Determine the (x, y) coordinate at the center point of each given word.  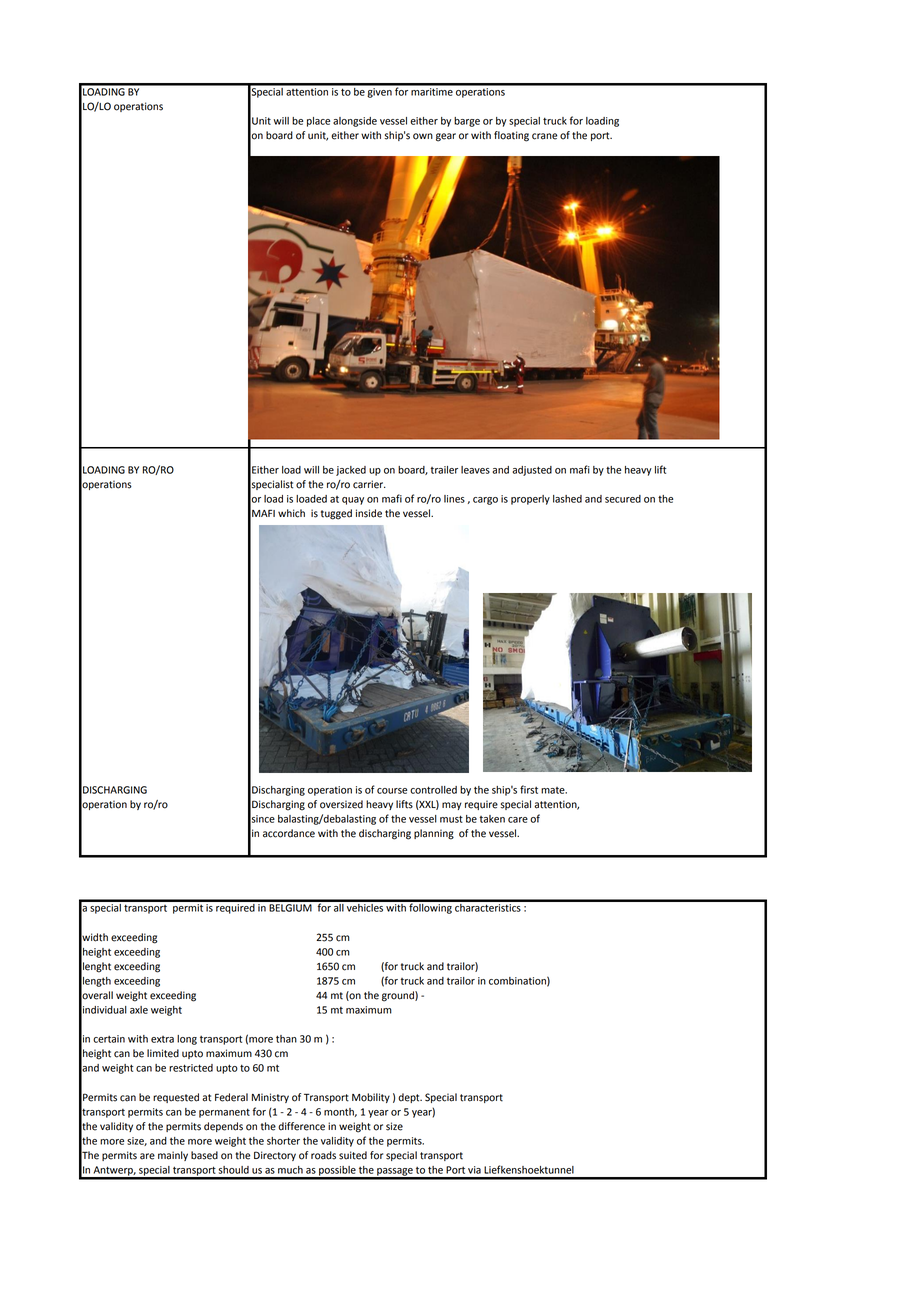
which (291, 513)
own (423, 136)
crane (544, 136)
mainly (173, 1156)
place (318, 122)
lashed (567, 499)
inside (369, 513)
